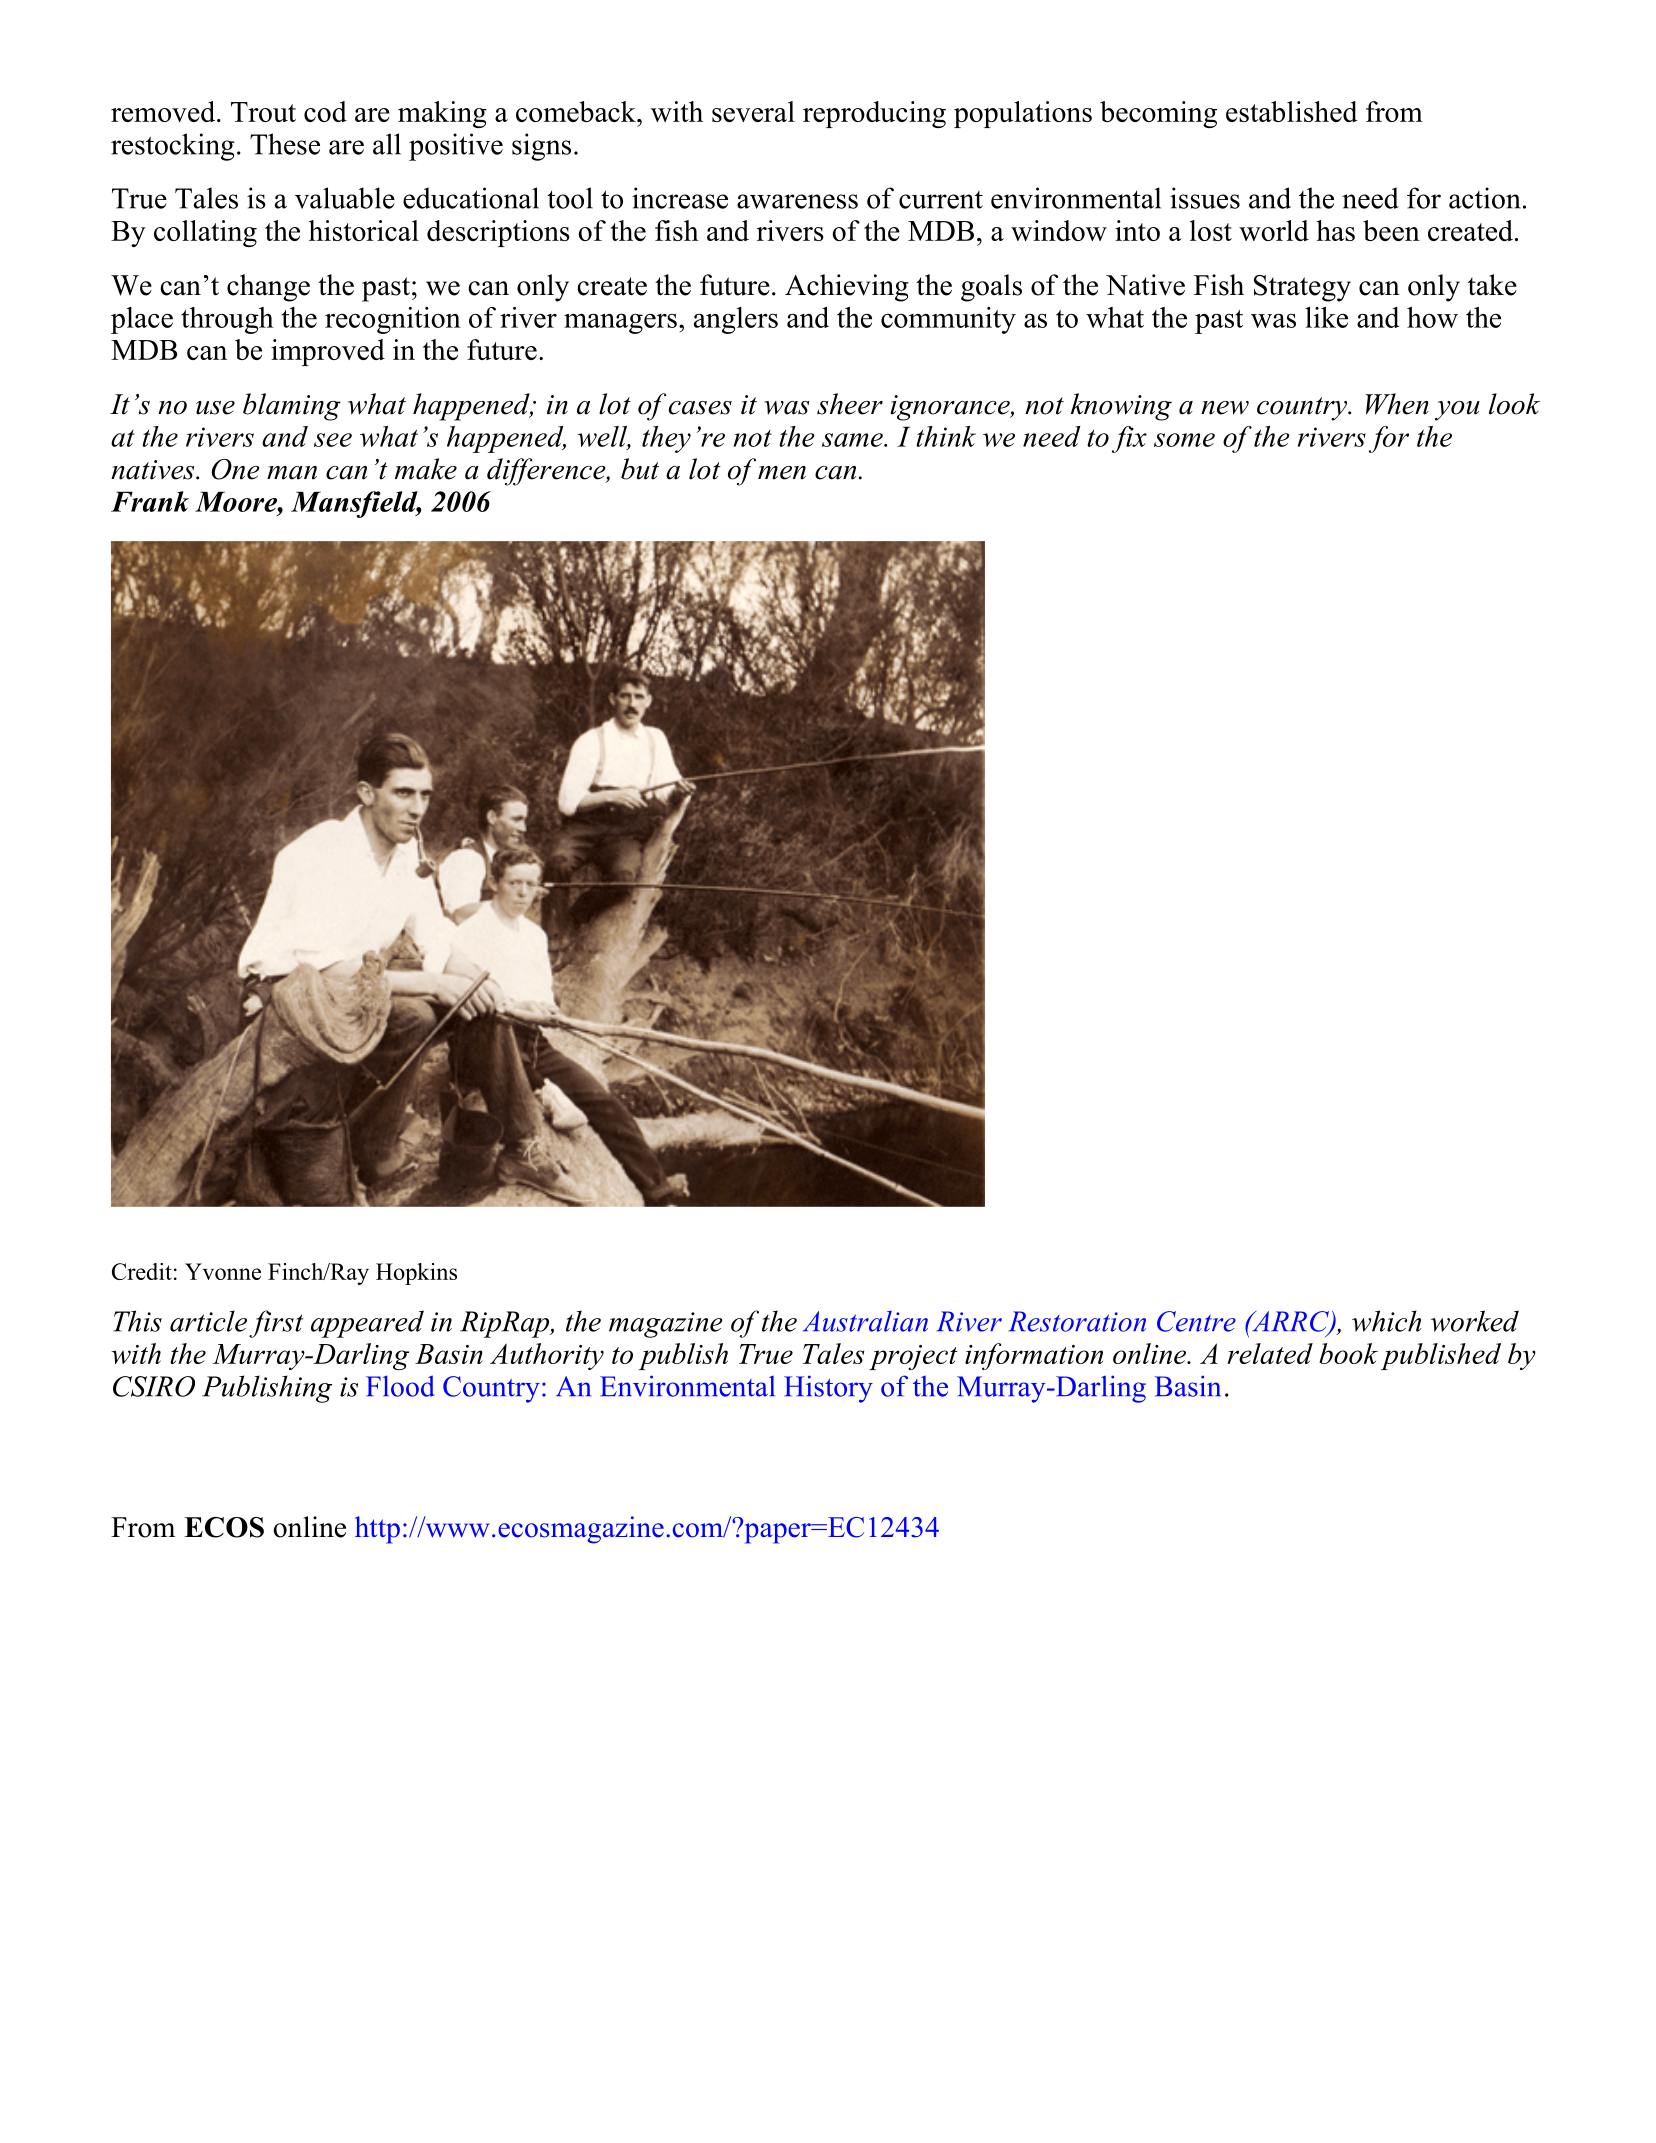 The height and width of the screenshot is (2143, 1656). Describe the element at coordinates (276, 1324) in the screenshot. I see `first` at that location.
